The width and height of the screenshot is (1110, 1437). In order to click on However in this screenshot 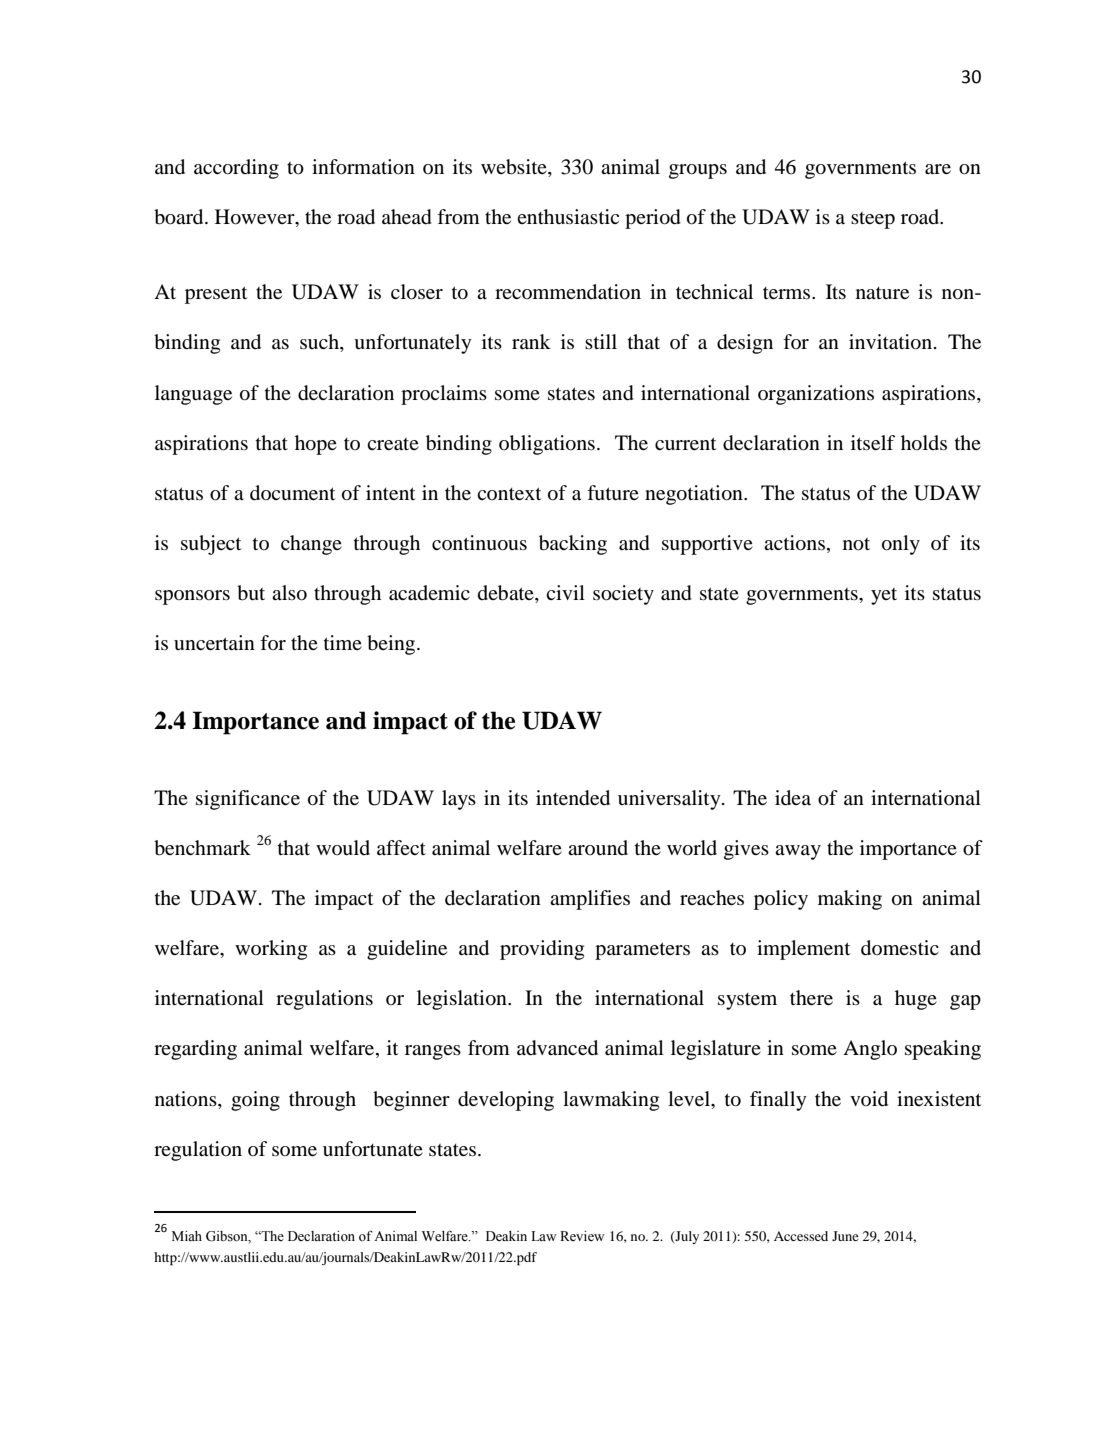, I will do `click(256, 218)`.
